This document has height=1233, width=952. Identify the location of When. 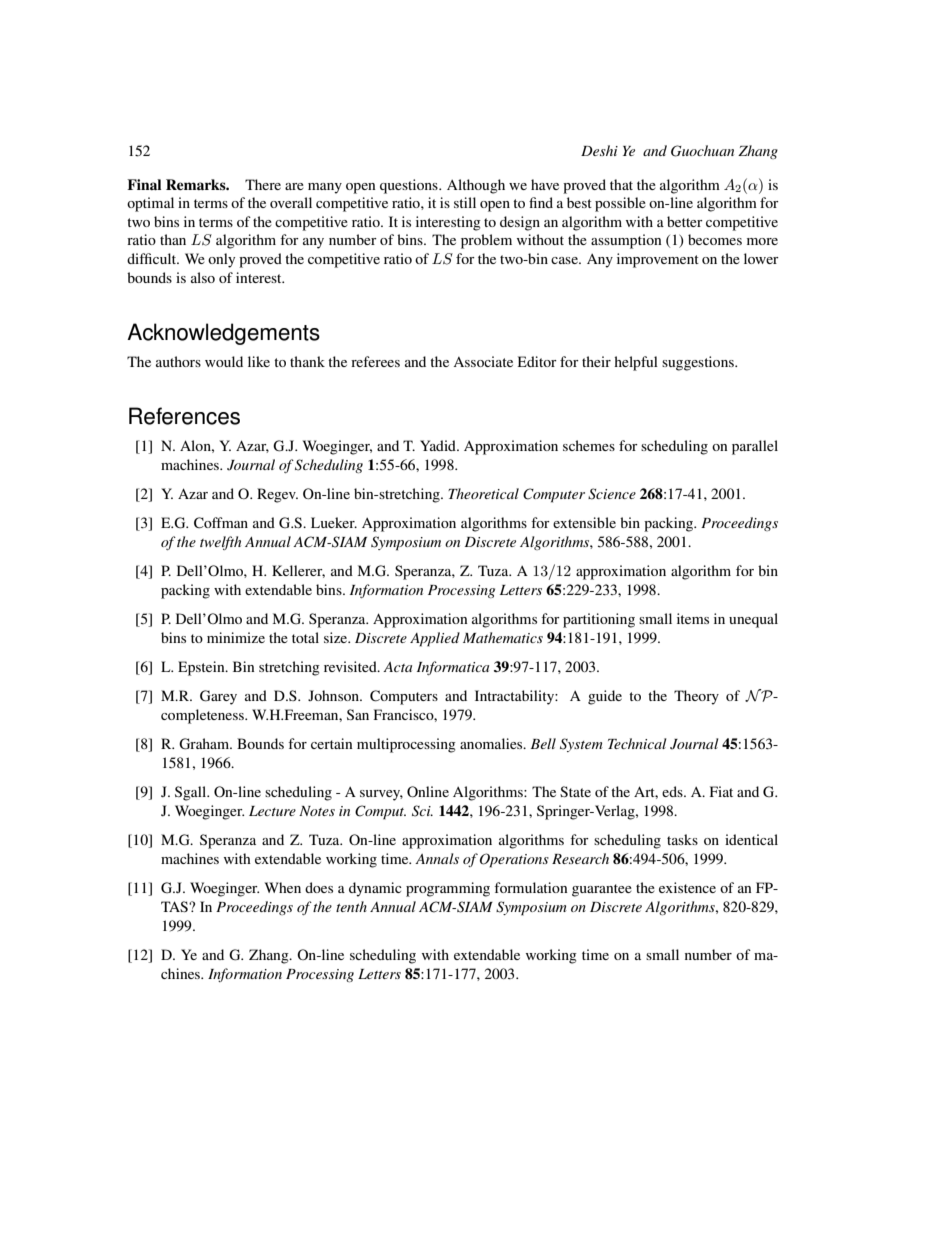
(283, 887).
